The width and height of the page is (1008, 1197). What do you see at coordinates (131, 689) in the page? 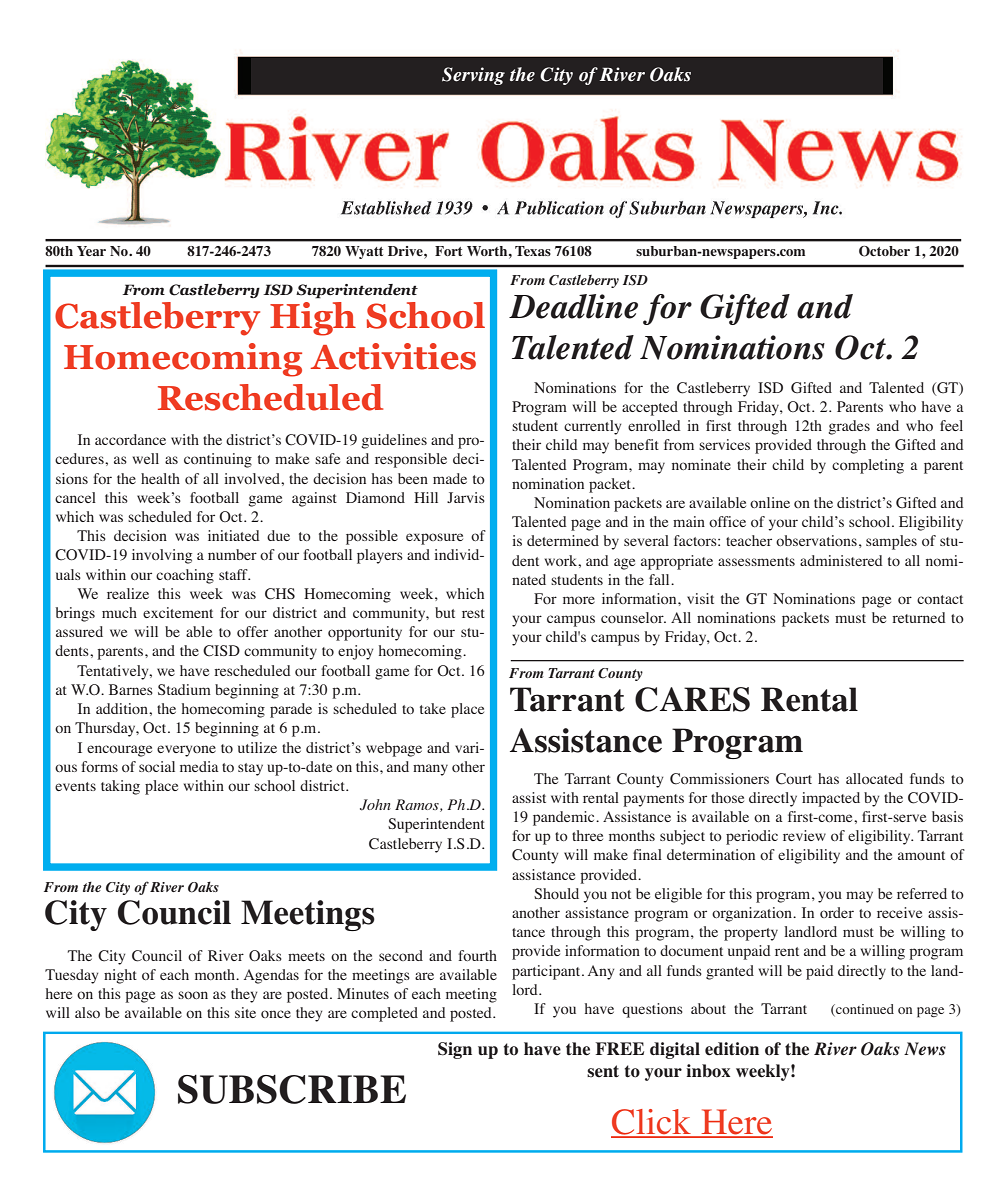
I see `Barnes` at bounding box center [131, 689].
